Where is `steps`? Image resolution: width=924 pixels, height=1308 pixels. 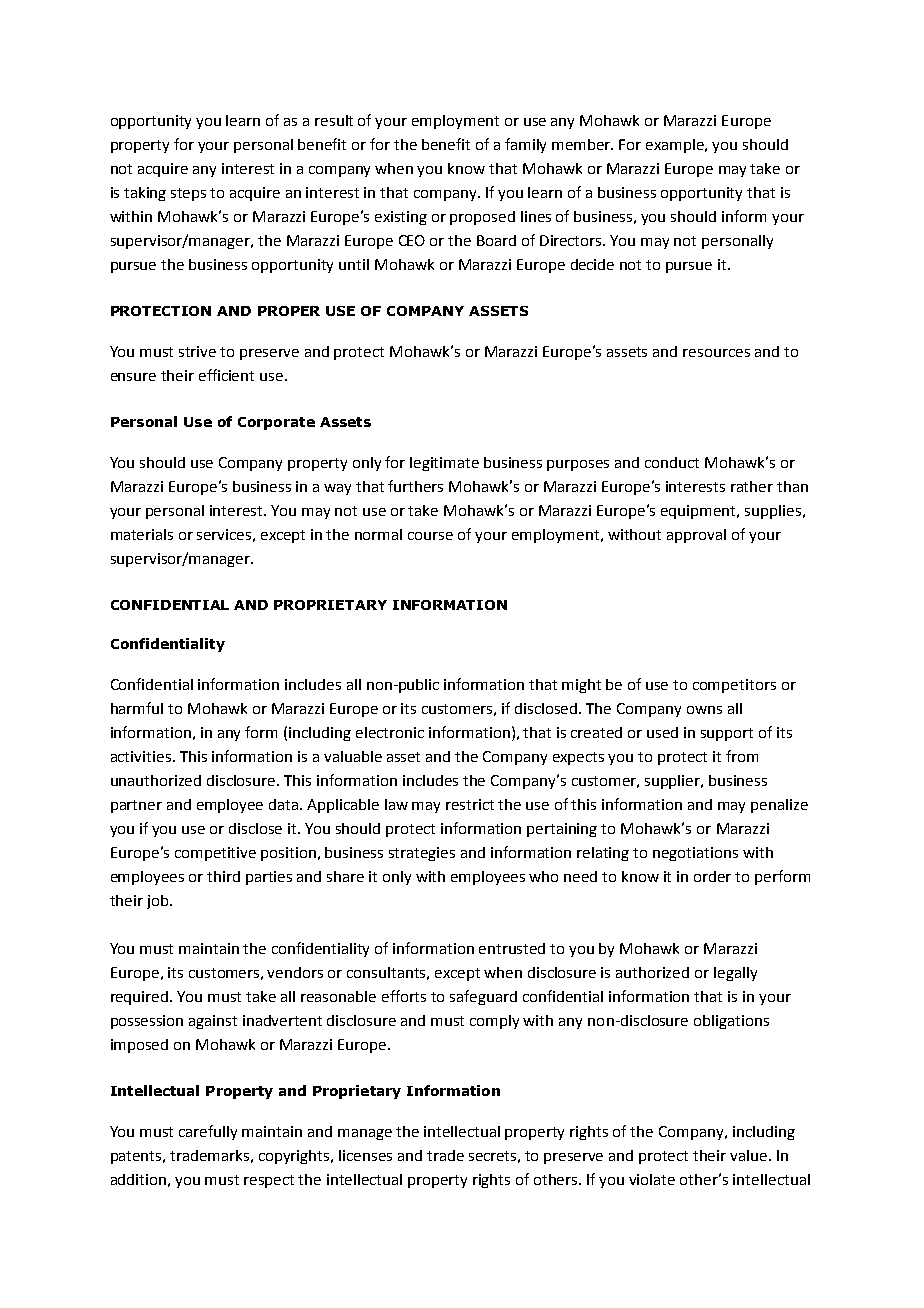 steps is located at coordinates (188, 194).
